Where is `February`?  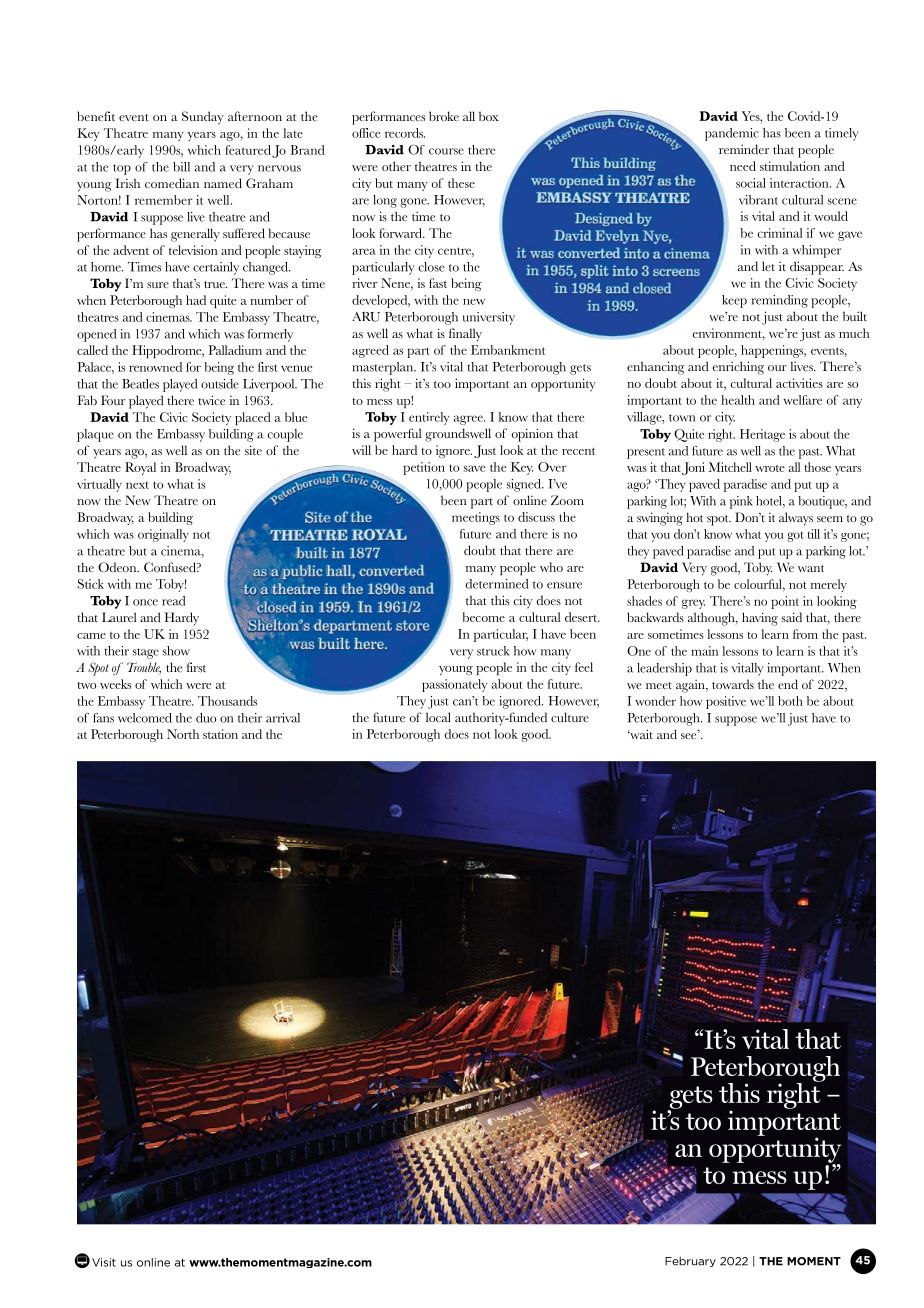 February is located at coordinates (690, 1262).
